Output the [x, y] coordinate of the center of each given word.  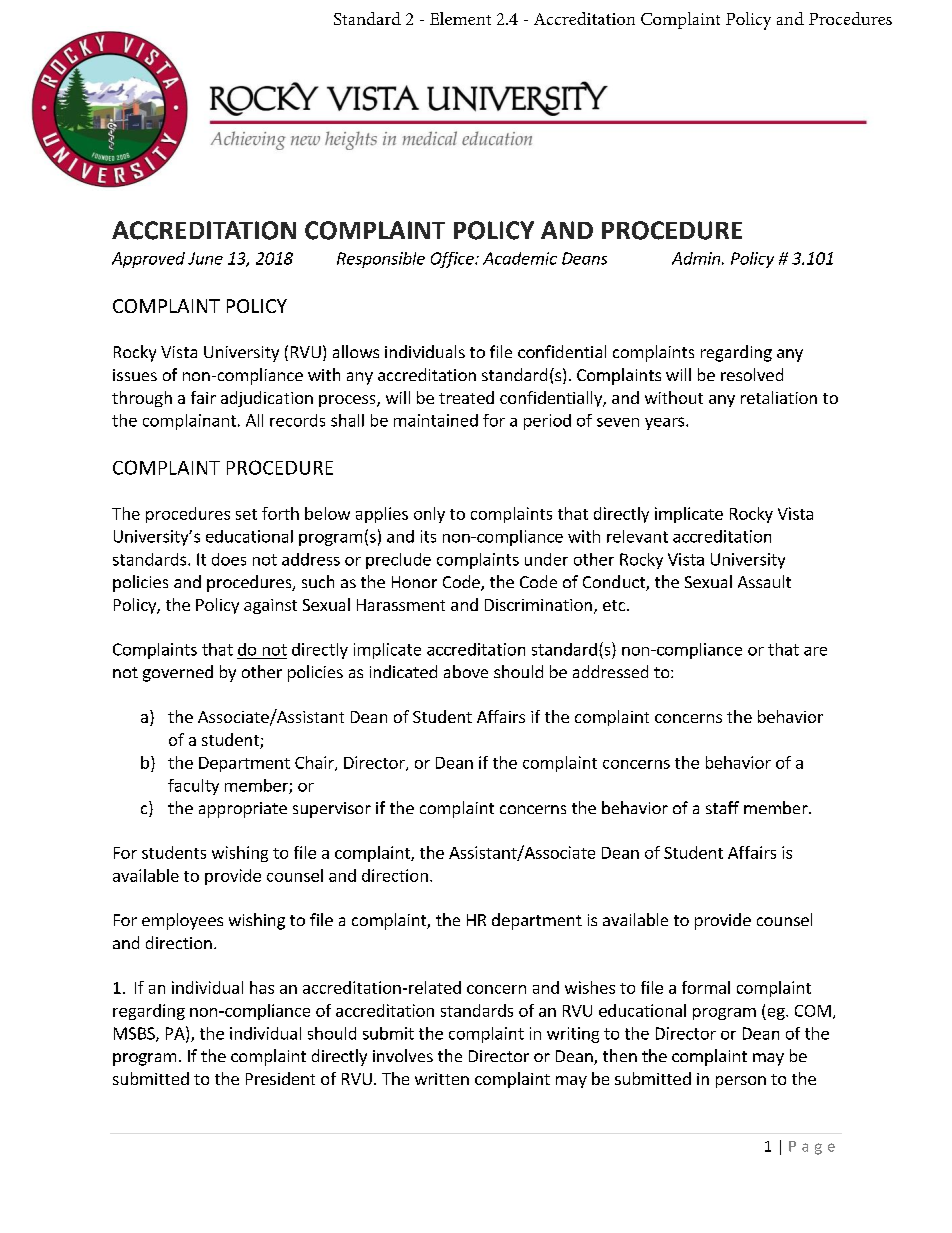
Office [453, 260]
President [280, 1078]
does [229, 559]
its [428, 536]
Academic [520, 258]
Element [460, 18]
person [741, 1082]
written [442, 1079]
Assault [764, 581]
